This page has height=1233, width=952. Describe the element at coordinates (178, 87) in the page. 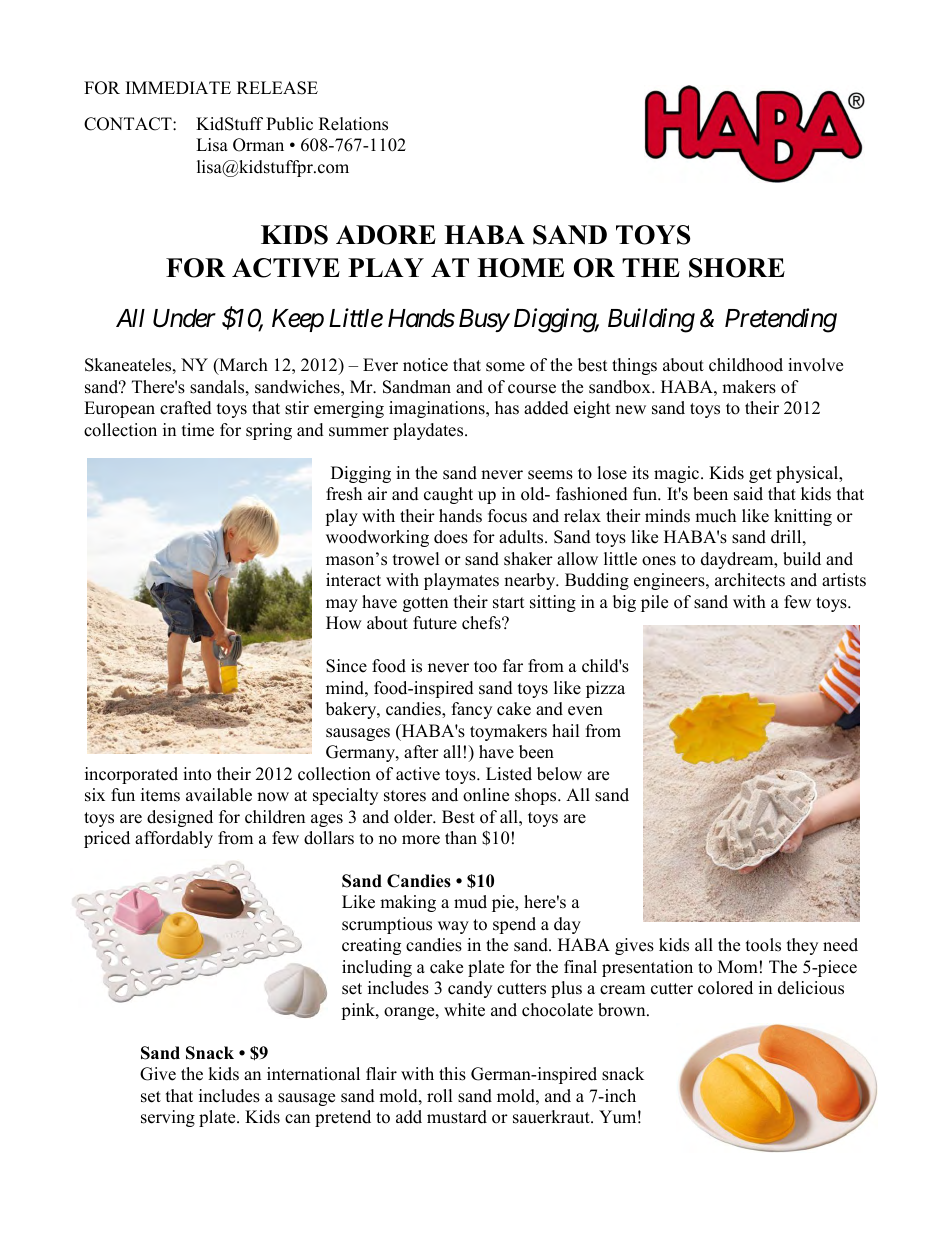

I see `IMMEDIATE` at that location.
